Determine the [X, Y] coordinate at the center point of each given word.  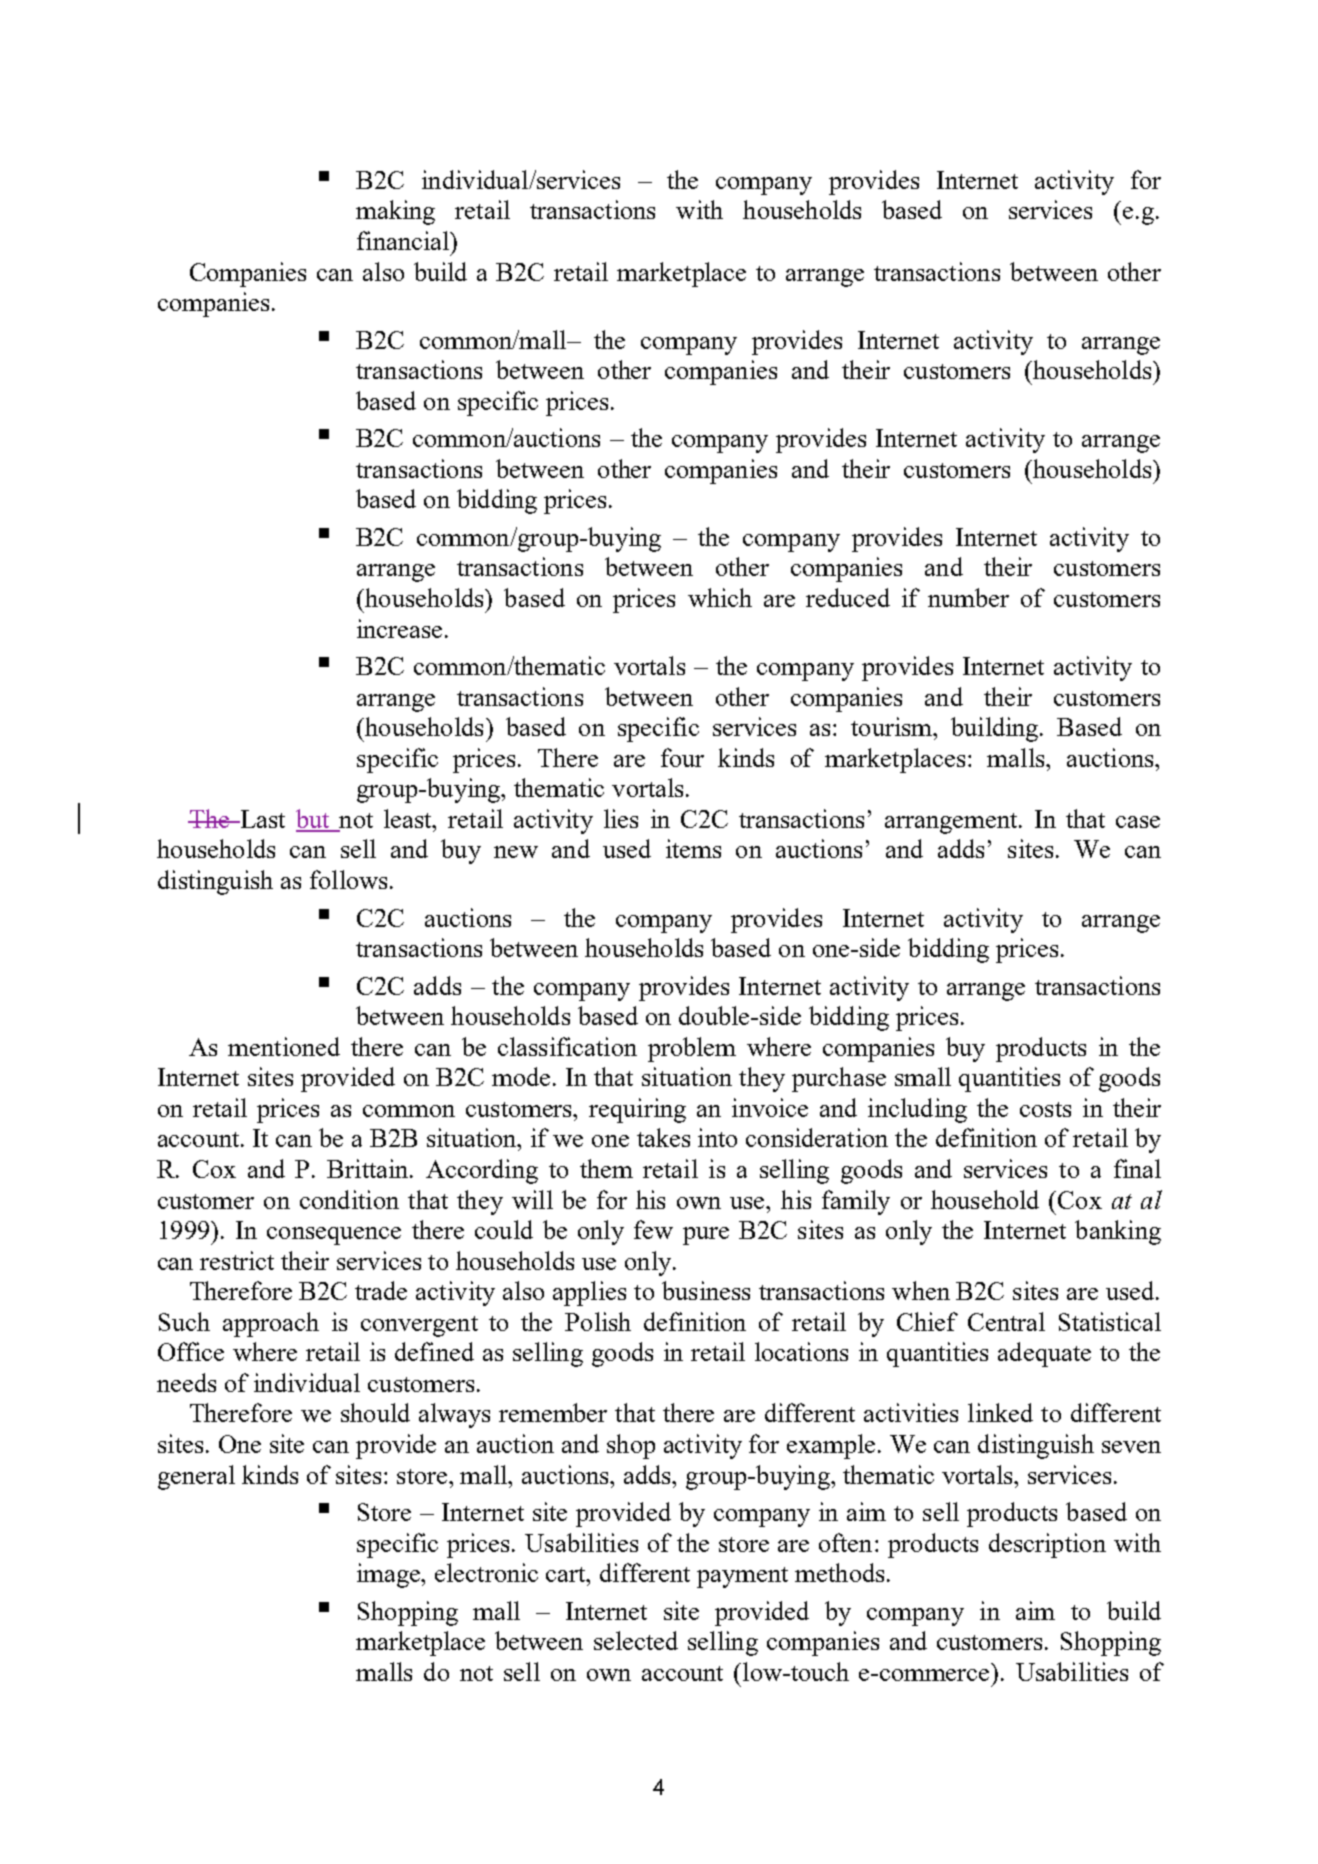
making [395, 212]
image [390, 1575]
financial [404, 240]
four [682, 757]
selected [636, 1640]
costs [1045, 1109]
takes [663, 1137]
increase [399, 628]
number [968, 597]
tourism [892, 726]
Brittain [369, 1168]
